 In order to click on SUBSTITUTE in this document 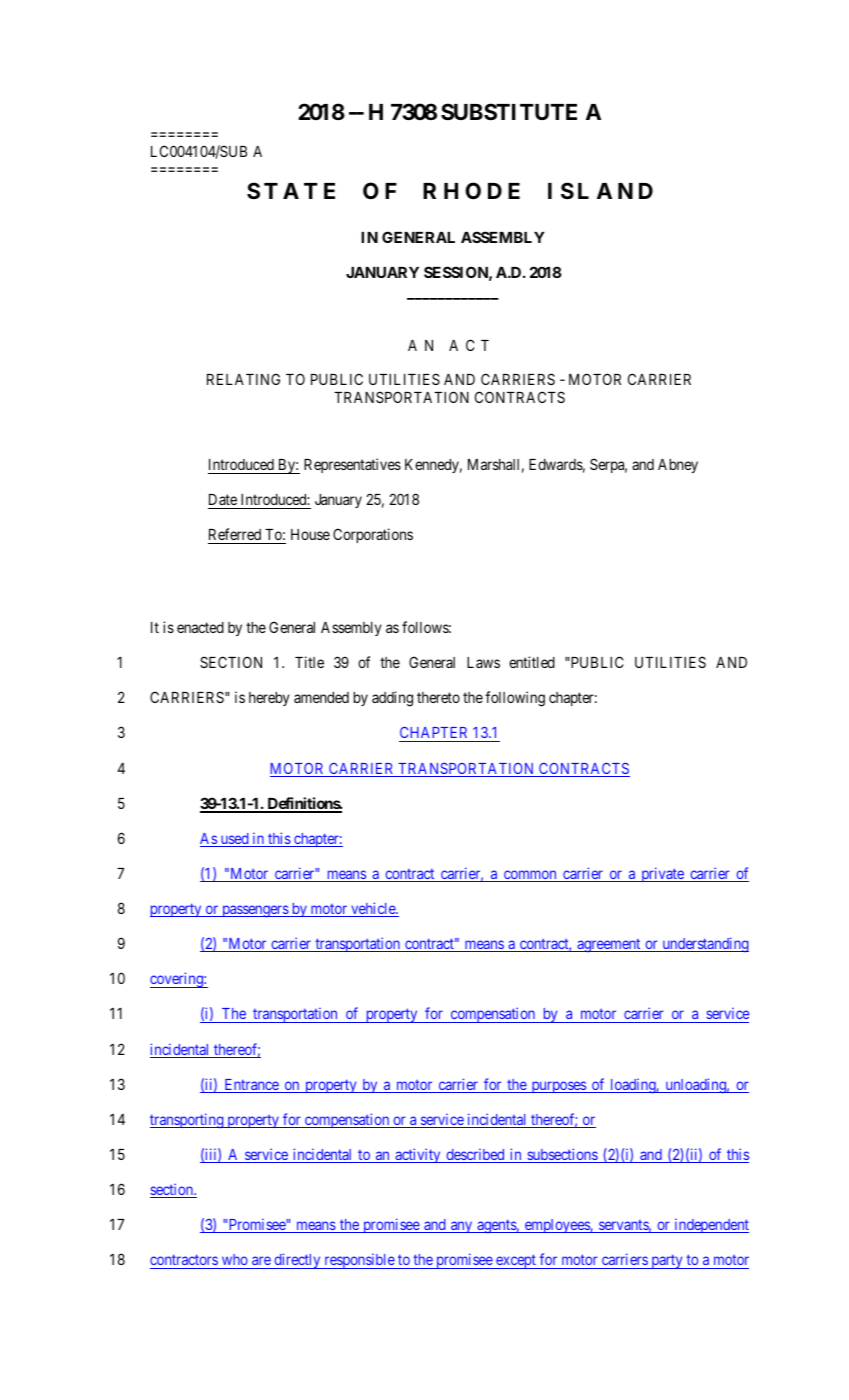, I will do `click(509, 111)`.
